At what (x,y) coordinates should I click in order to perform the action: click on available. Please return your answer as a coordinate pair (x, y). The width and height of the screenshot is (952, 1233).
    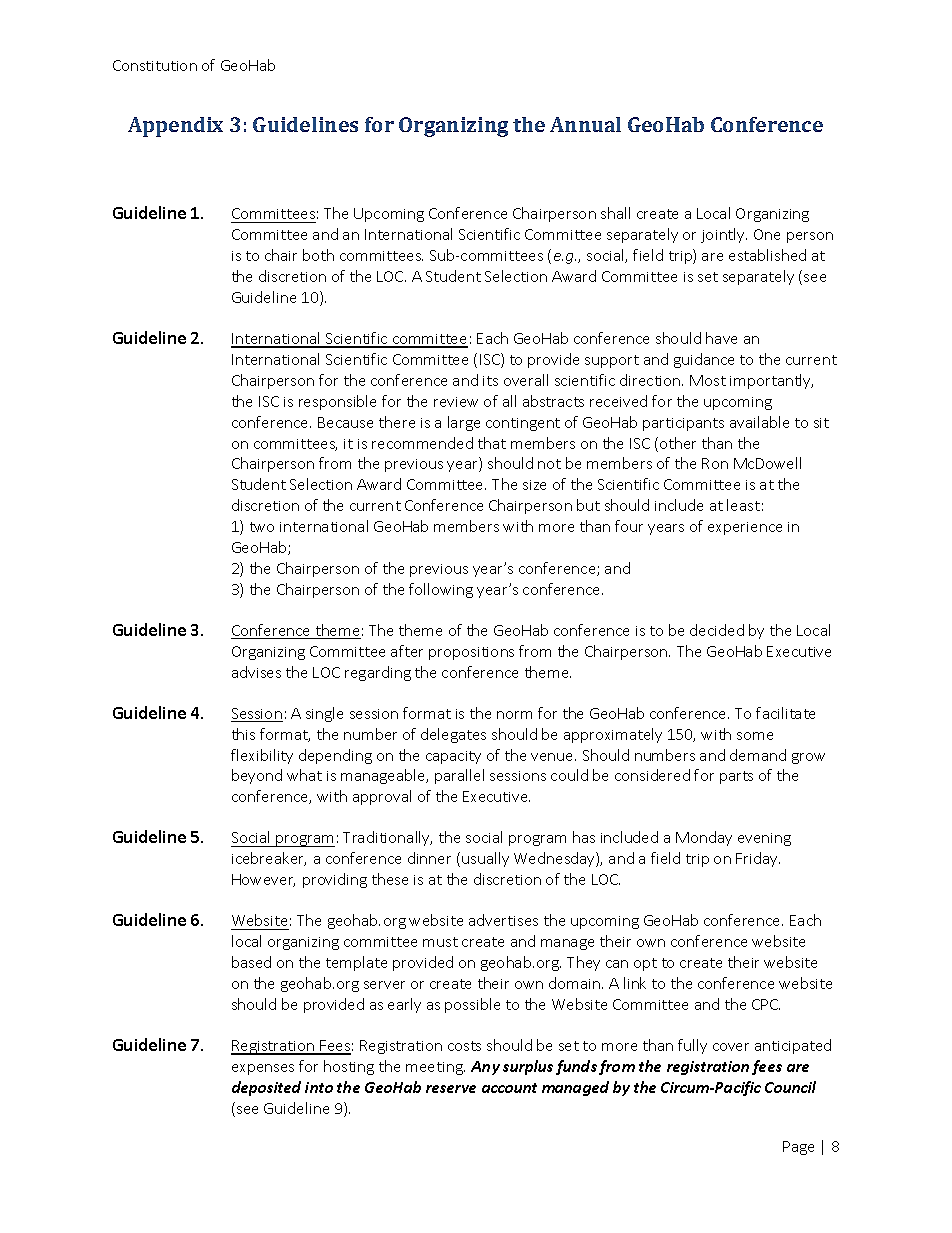
    Looking at the image, I should click on (759, 422).
